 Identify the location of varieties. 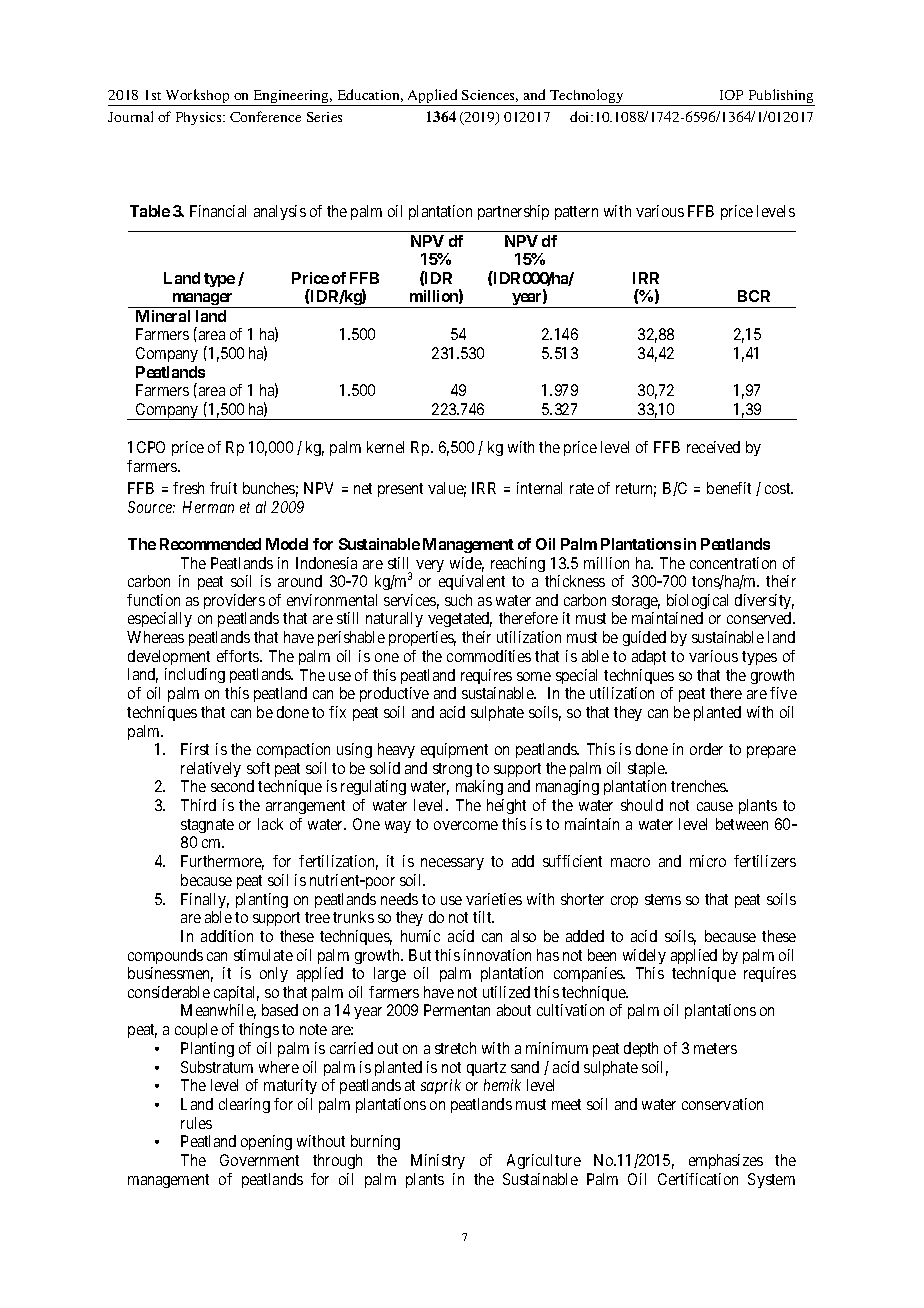
(494, 899).
